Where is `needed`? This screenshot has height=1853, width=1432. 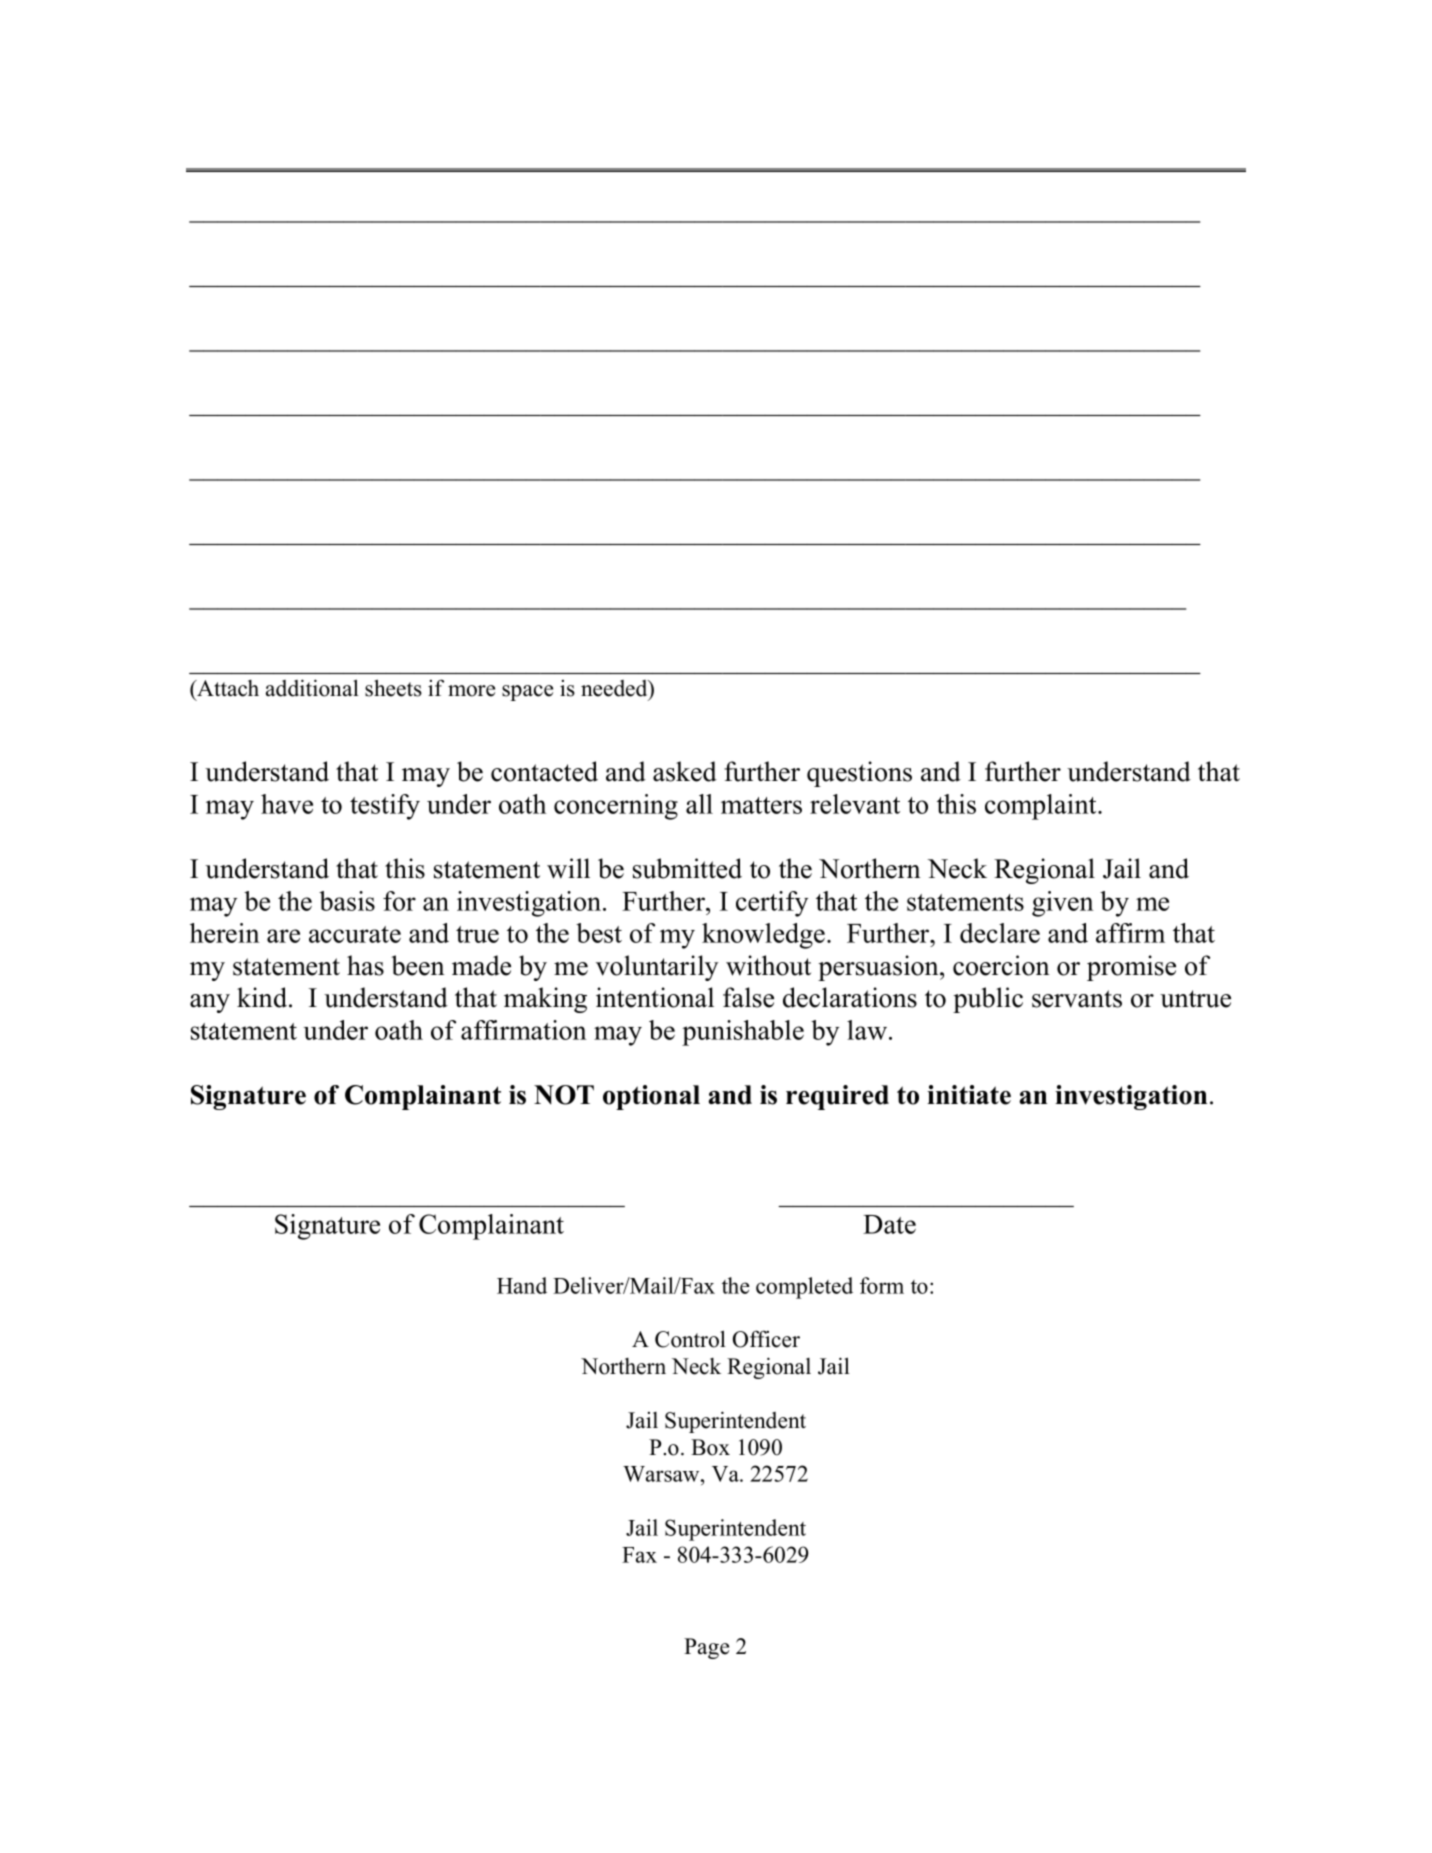 needed is located at coordinates (615, 689).
